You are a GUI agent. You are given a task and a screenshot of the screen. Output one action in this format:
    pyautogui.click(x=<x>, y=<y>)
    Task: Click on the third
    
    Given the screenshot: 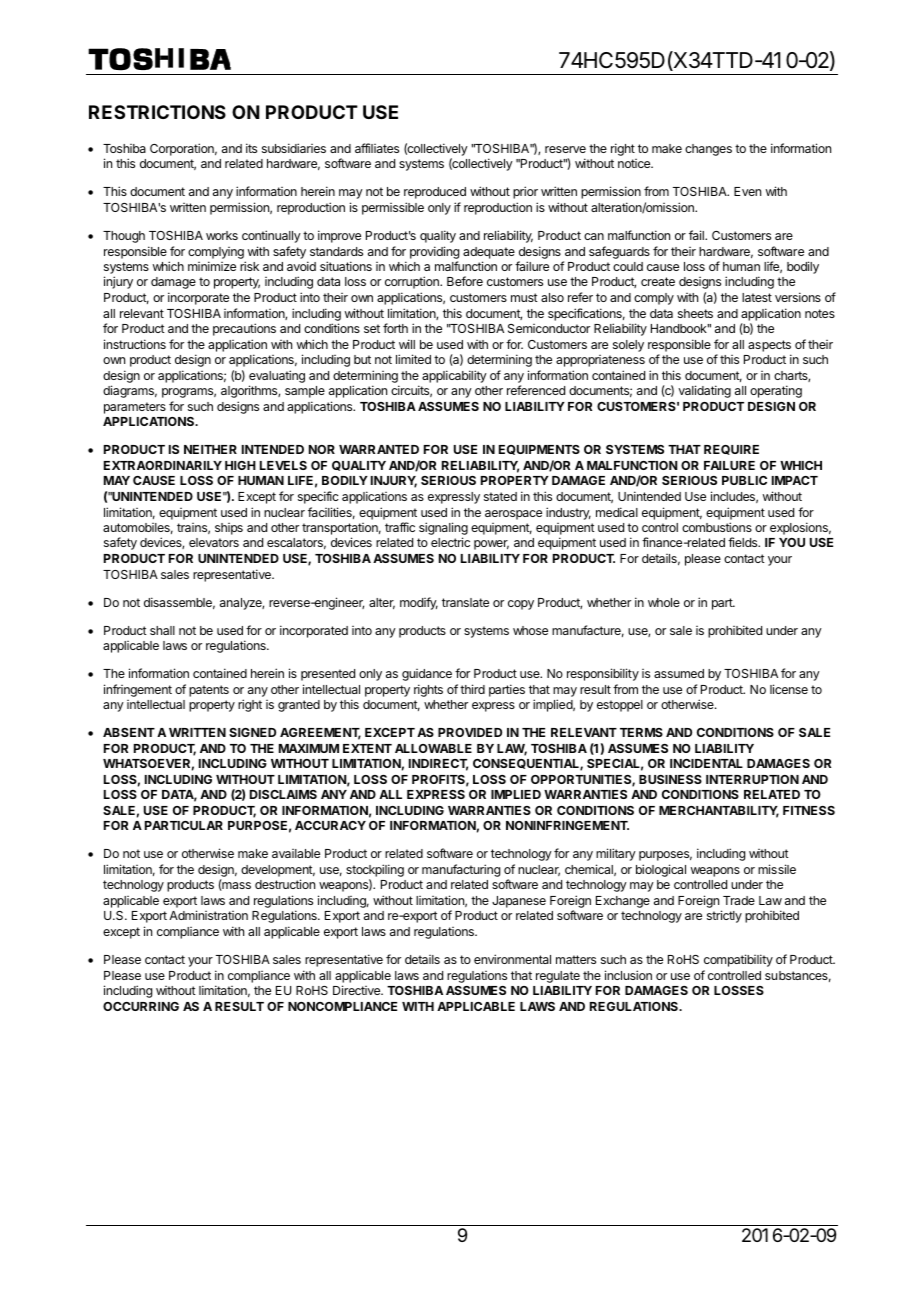 What is the action you would take?
    pyautogui.click(x=472, y=689)
